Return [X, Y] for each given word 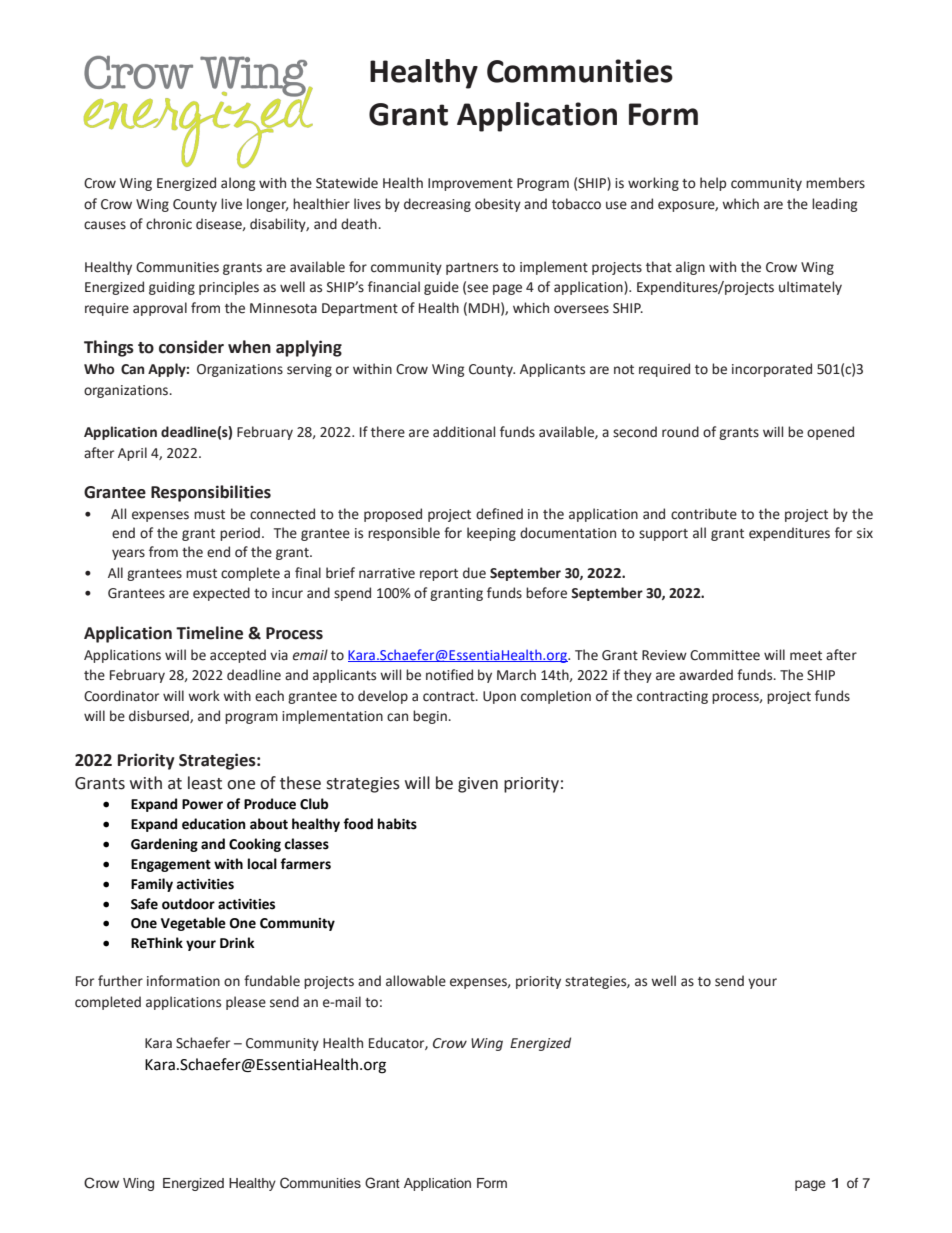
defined [499, 514]
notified [449, 675]
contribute [704, 514]
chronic [169, 224]
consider [191, 347]
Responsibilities [211, 493]
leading [834, 205]
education [214, 824]
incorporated [772, 370]
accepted [238, 656]
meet [806, 656]
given [478, 785]
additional [464, 432]
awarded [706, 675]
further [120, 981]
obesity [498, 205]
